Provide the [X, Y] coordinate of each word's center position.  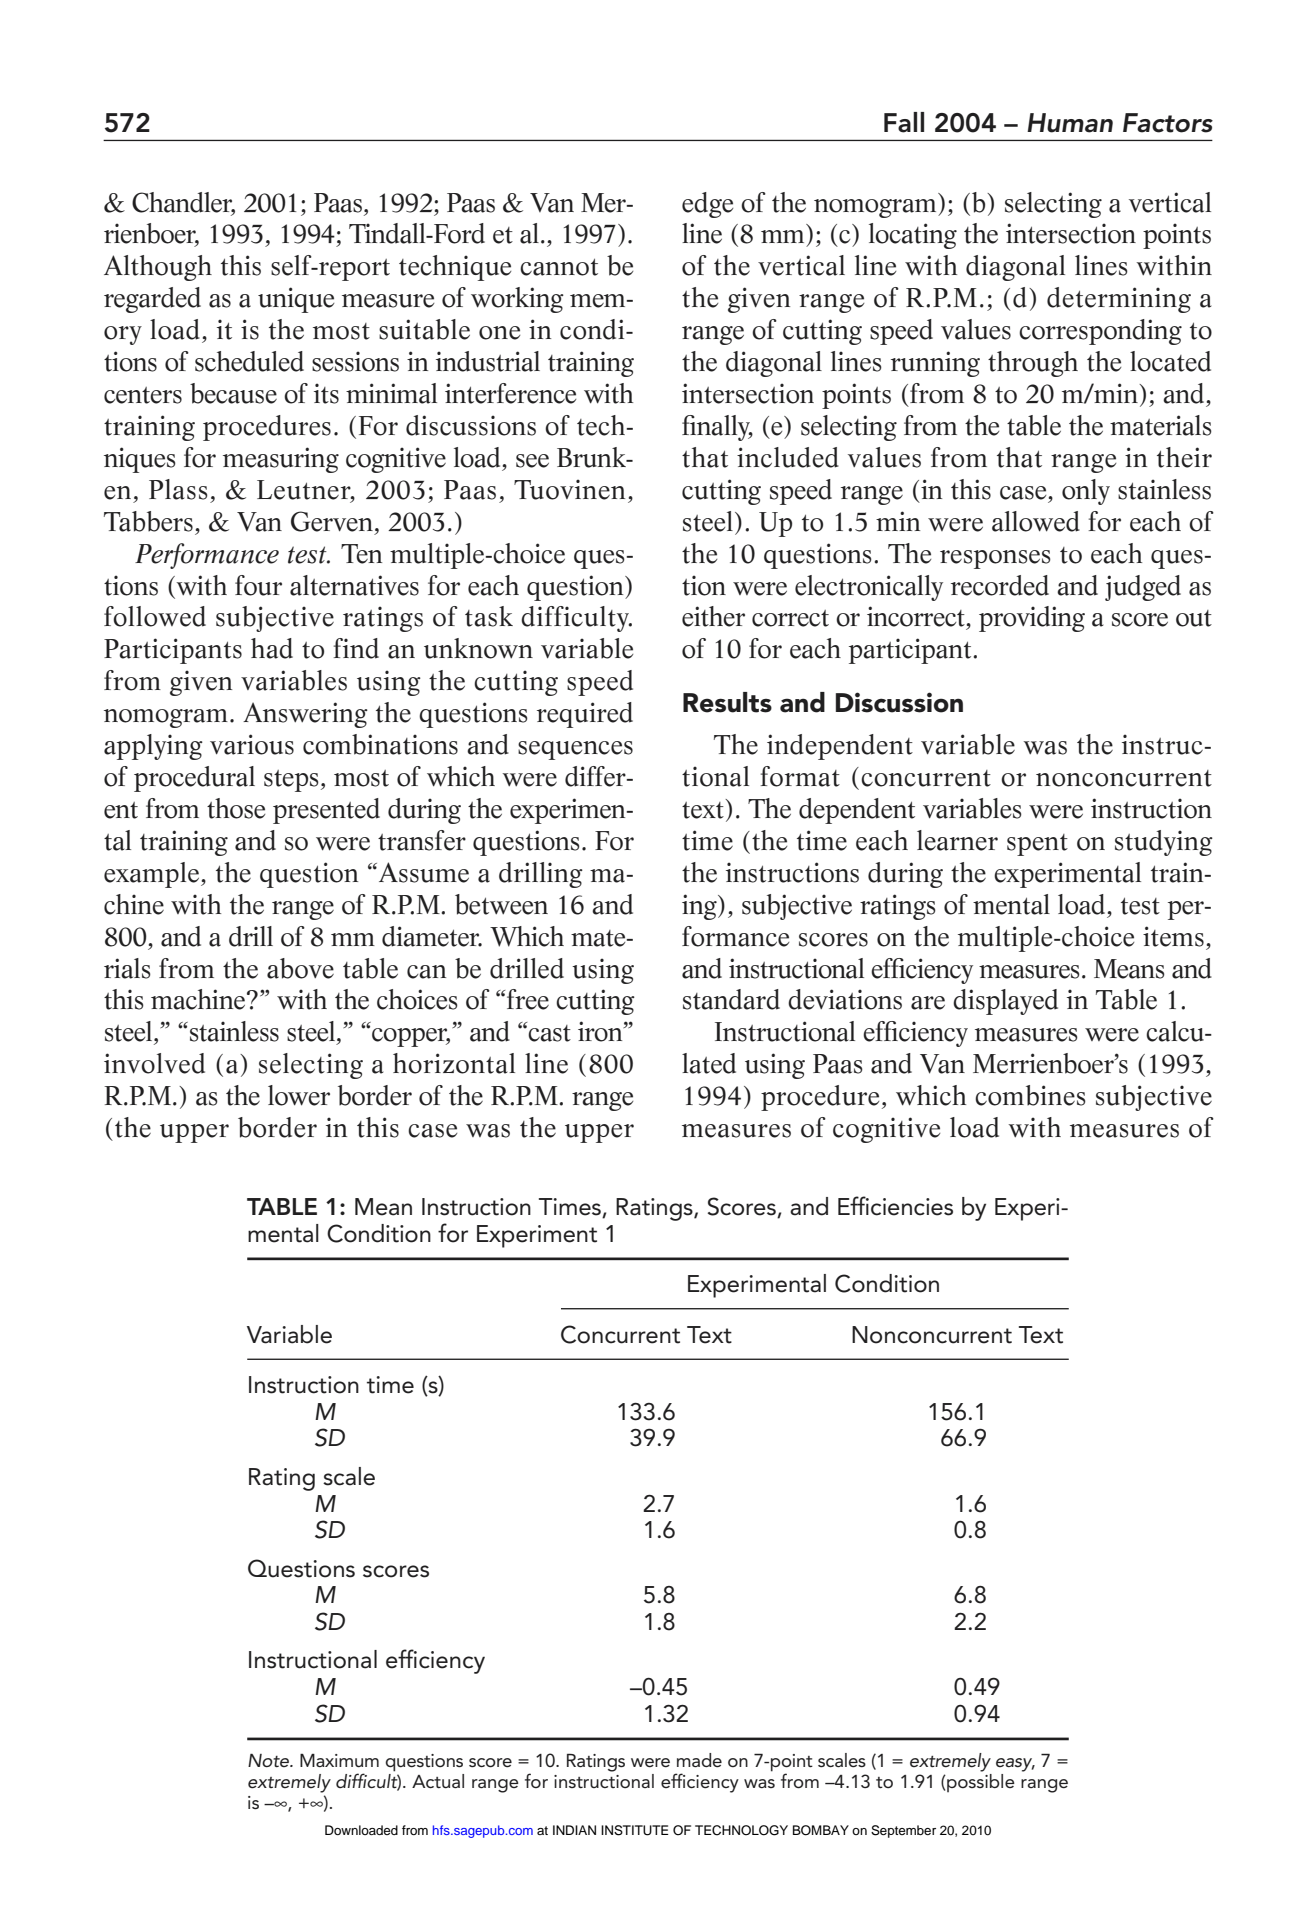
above [300, 968]
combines [1030, 1095]
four [258, 585]
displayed [1005, 1002]
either [713, 616]
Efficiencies [895, 1206]
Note [270, 1760]
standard [731, 999]
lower [299, 1095]
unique [296, 300]
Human [1070, 123]
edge [707, 205]
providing [1032, 619]
